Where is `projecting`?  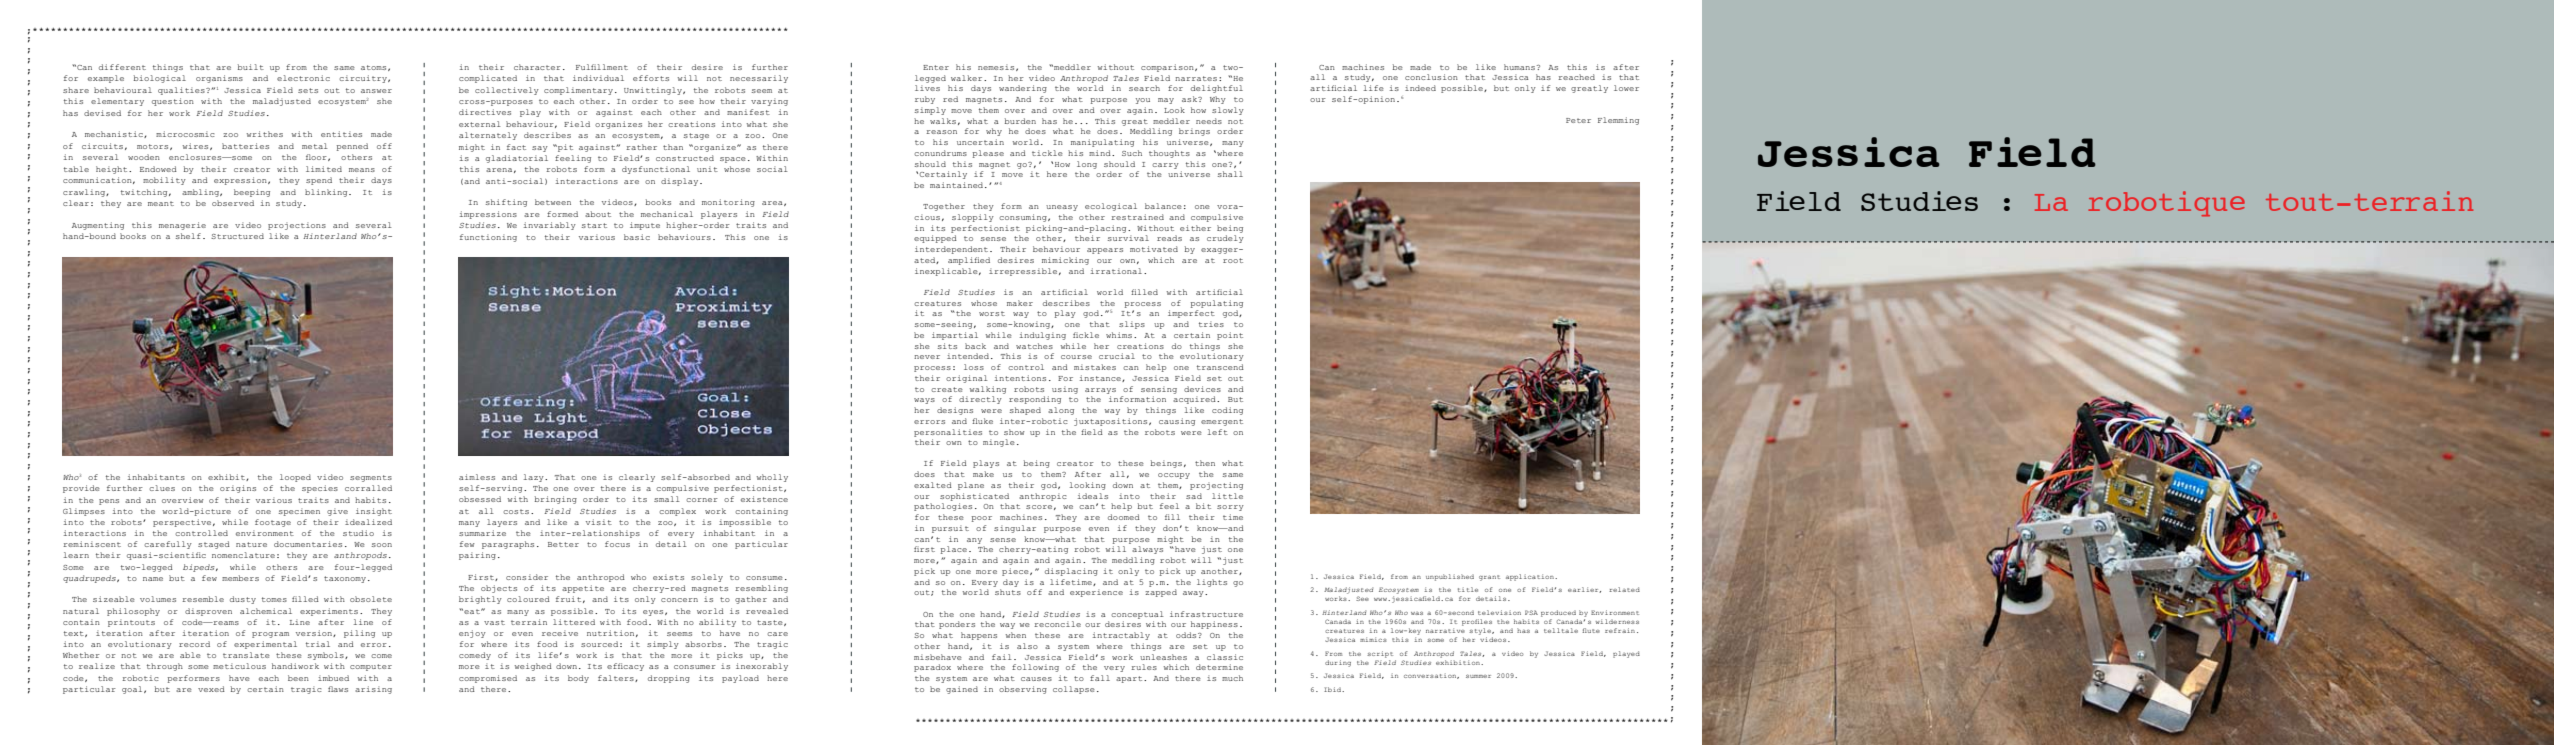
projecting is located at coordinates (1216, 486).
